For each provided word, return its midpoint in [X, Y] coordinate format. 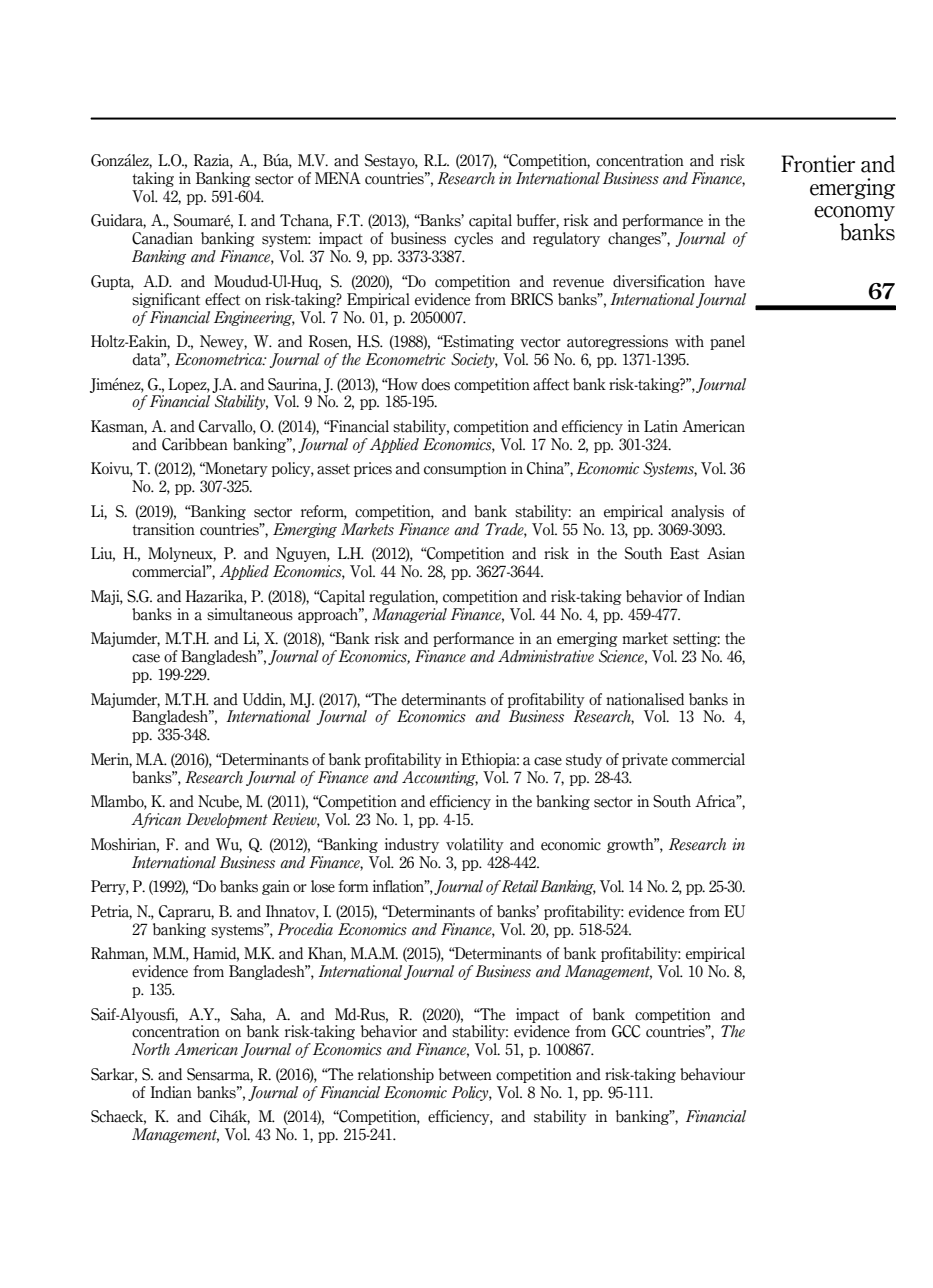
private [645, 760]
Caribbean [195, 444]
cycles [473, 239]
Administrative [546, 656]
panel [727, 342]
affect [551, 384]
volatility [475, 845]
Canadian [162, 238]
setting [696, 639]
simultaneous [250, 614]
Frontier [818, 164]
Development [227, 820]
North [151, 1049]
